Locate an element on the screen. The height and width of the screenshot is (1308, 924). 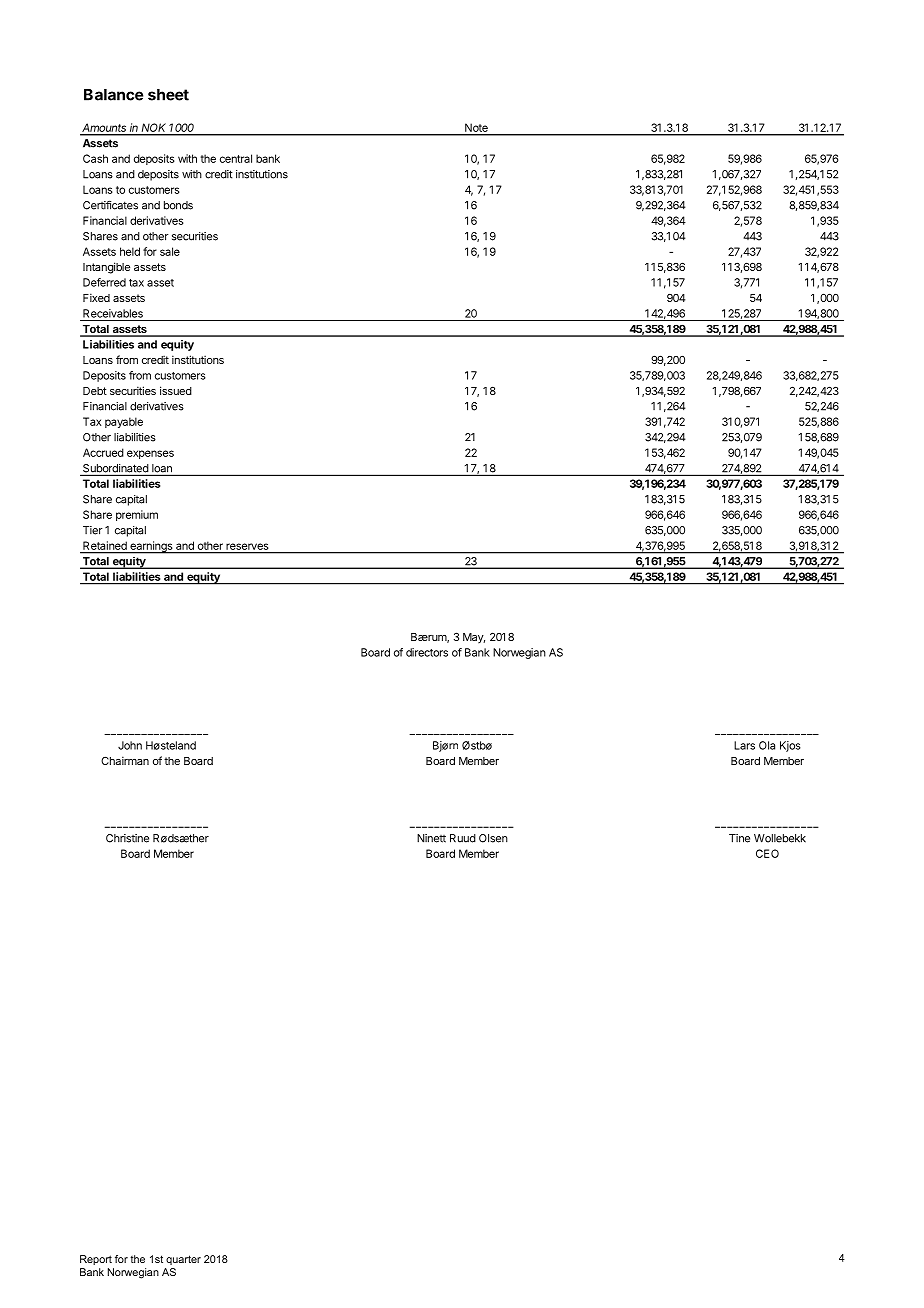
Report is located at coordinates (96, 1260).
